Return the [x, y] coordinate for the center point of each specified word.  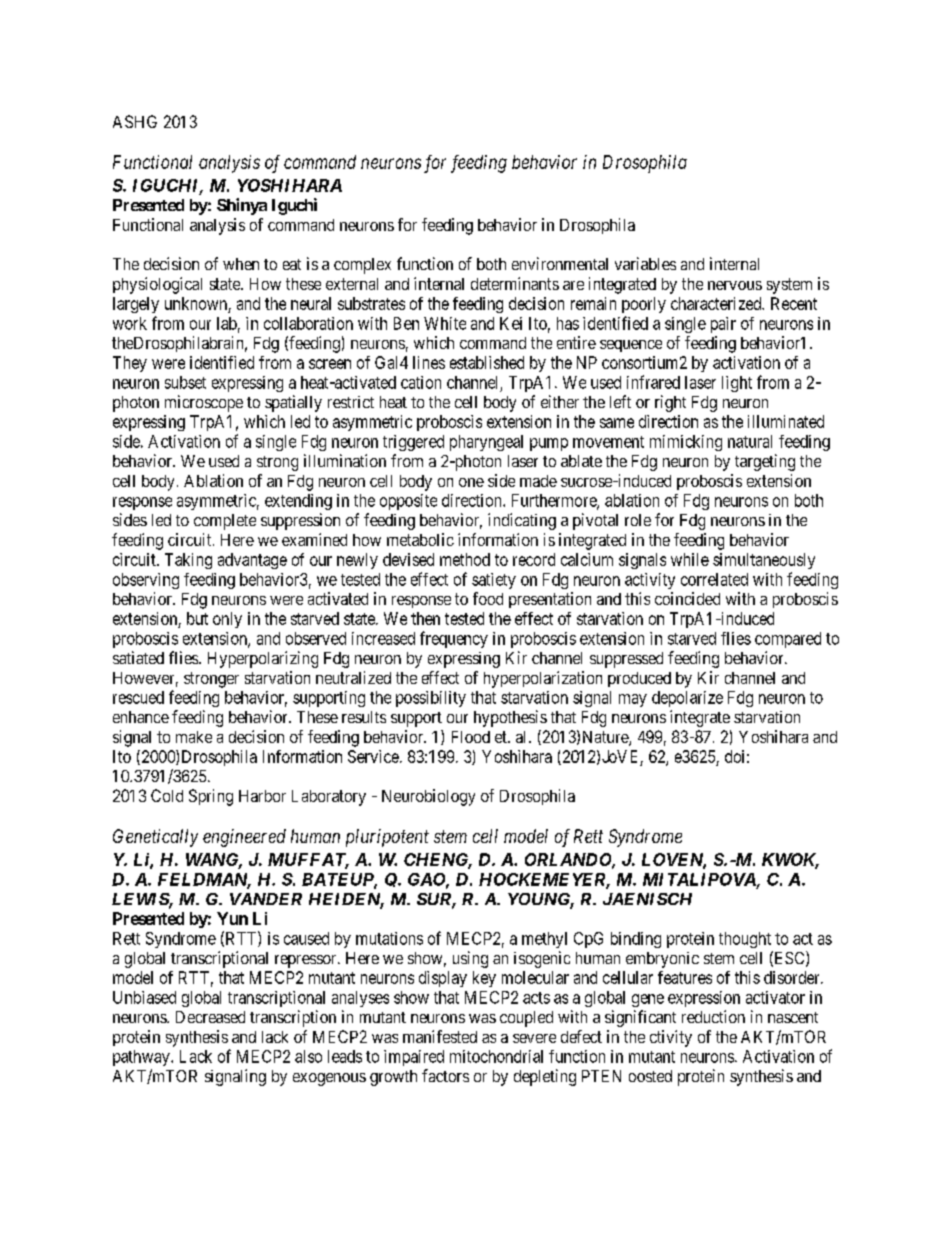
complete [225, 522]
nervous [735, 285]
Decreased [210, 1017]
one [471, 482]
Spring [211, 797]
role [638, 520]
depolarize [687, 699]
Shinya [242, 206]
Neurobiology [428, 797]
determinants [515, 283]
